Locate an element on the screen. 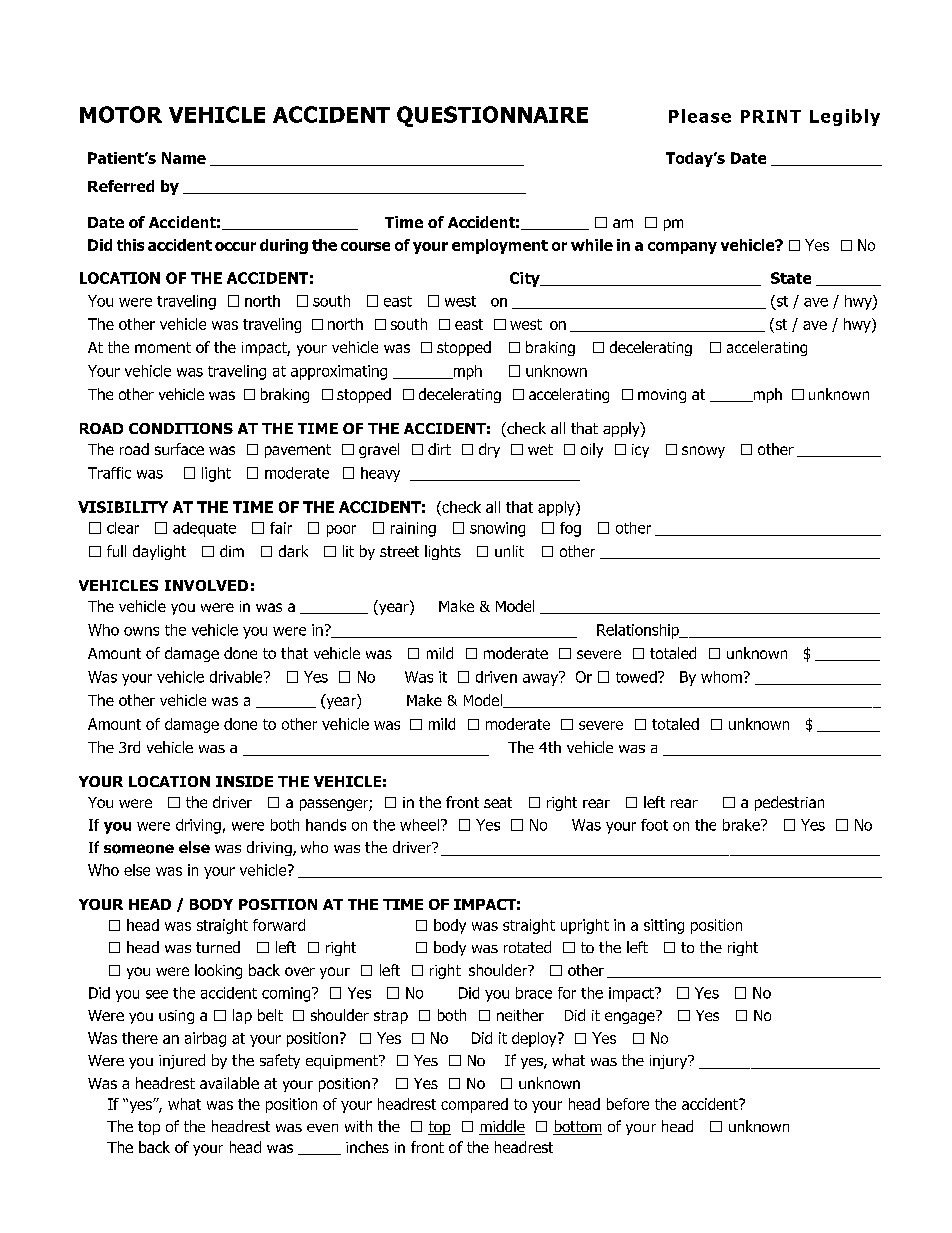 The height and width of the screenshot is (1233, 952). Name is located at coordinates (184, 158).
